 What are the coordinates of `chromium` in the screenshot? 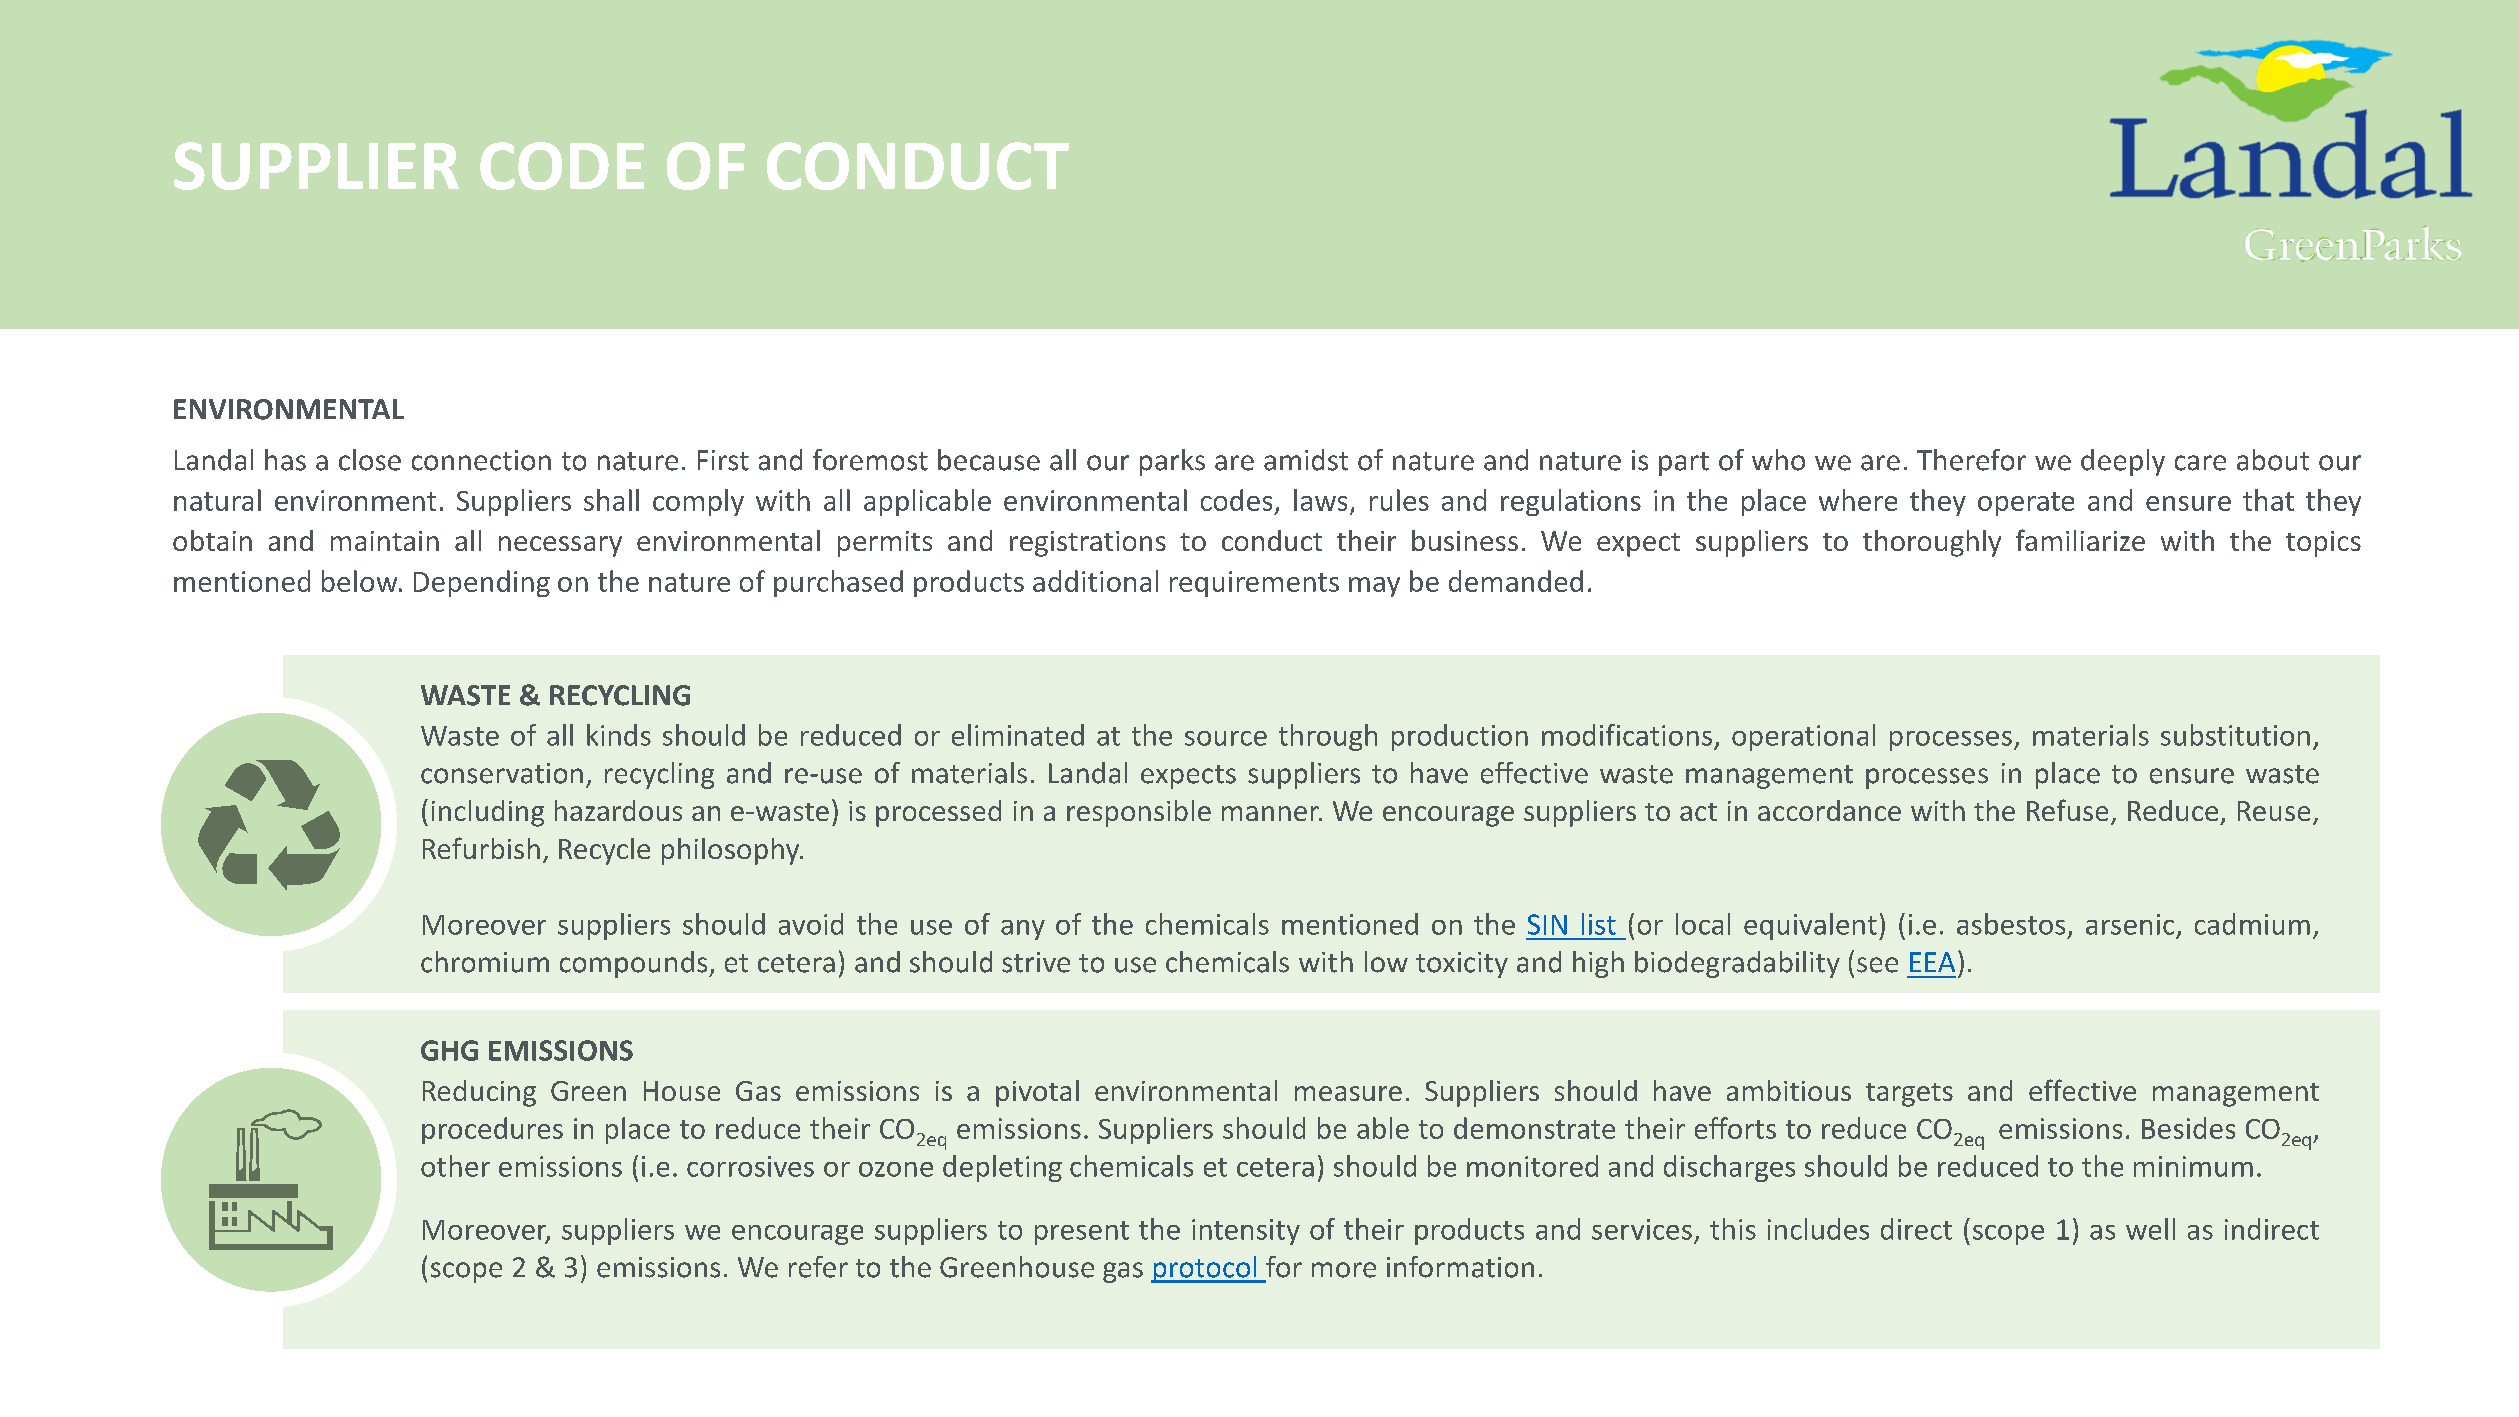 It's located at (485, 962).
